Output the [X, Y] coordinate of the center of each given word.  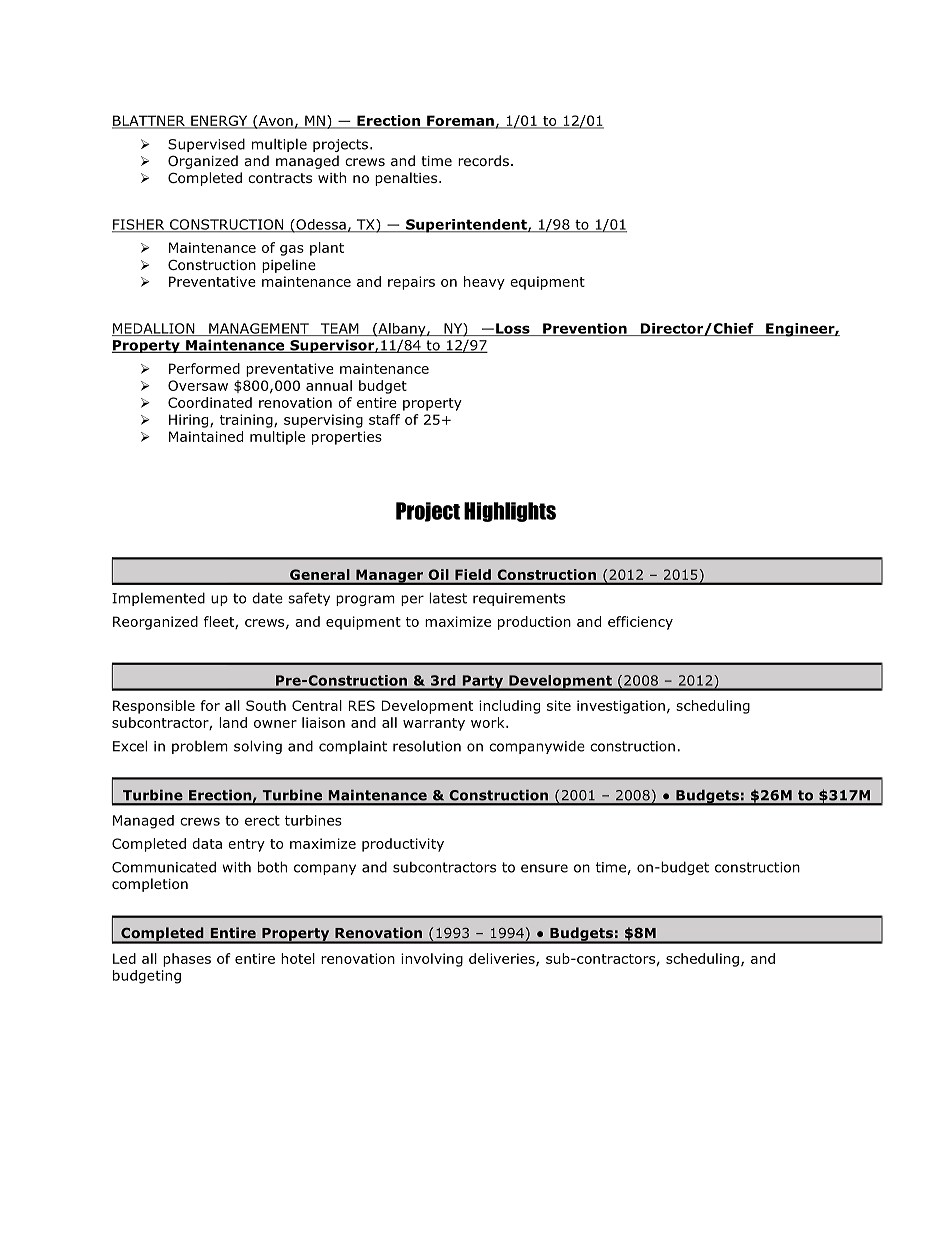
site [559, 705]
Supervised [206, 145]
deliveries [503, 959]
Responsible [154, 707]
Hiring [190, 421]
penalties [407, 179]
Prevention [585, 329]
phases [187, 960]
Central [317, 705]
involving [432, 960]
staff [384, 419]
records [483, 160]
